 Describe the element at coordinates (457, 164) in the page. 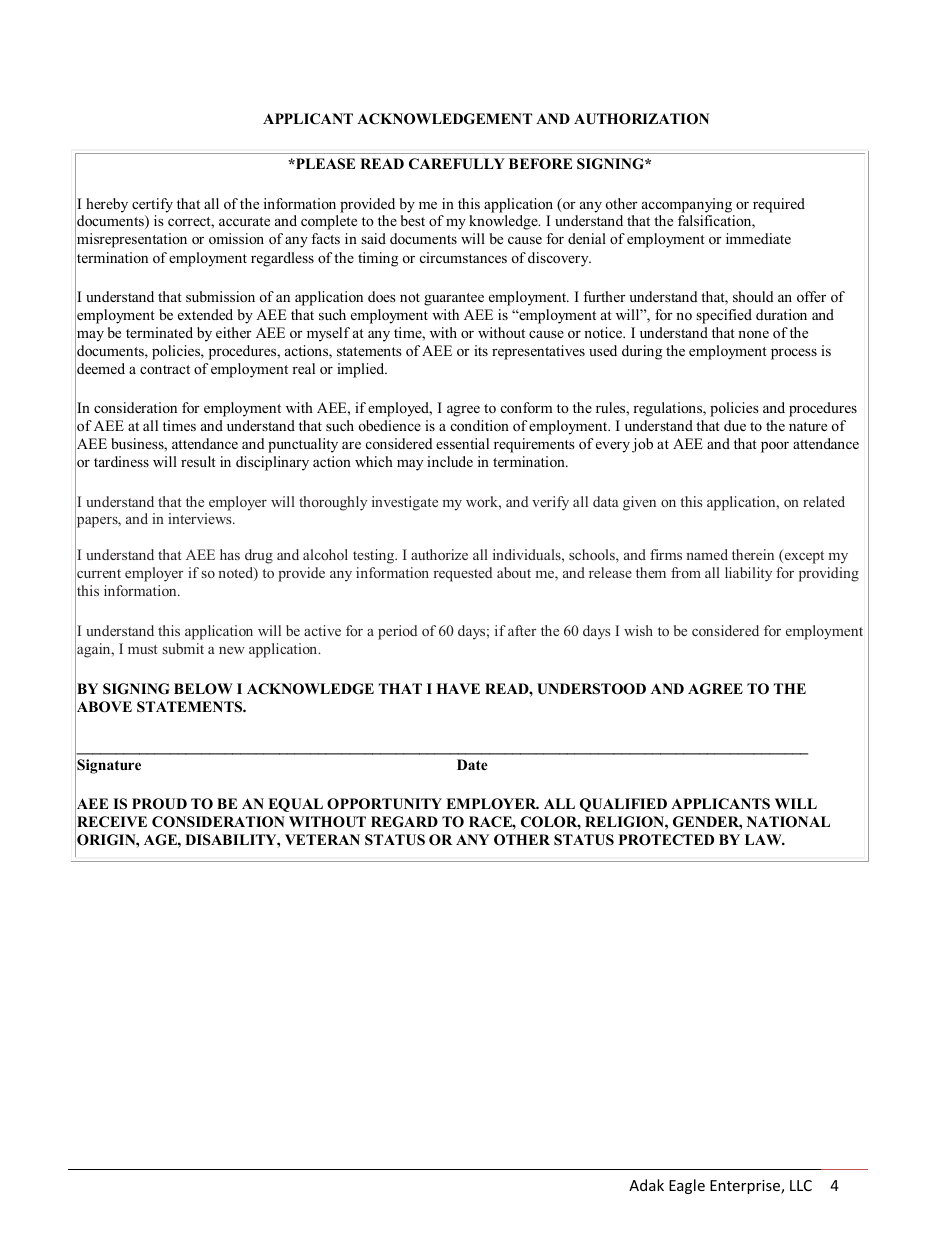

I see `CAREFULLY` at that location.
